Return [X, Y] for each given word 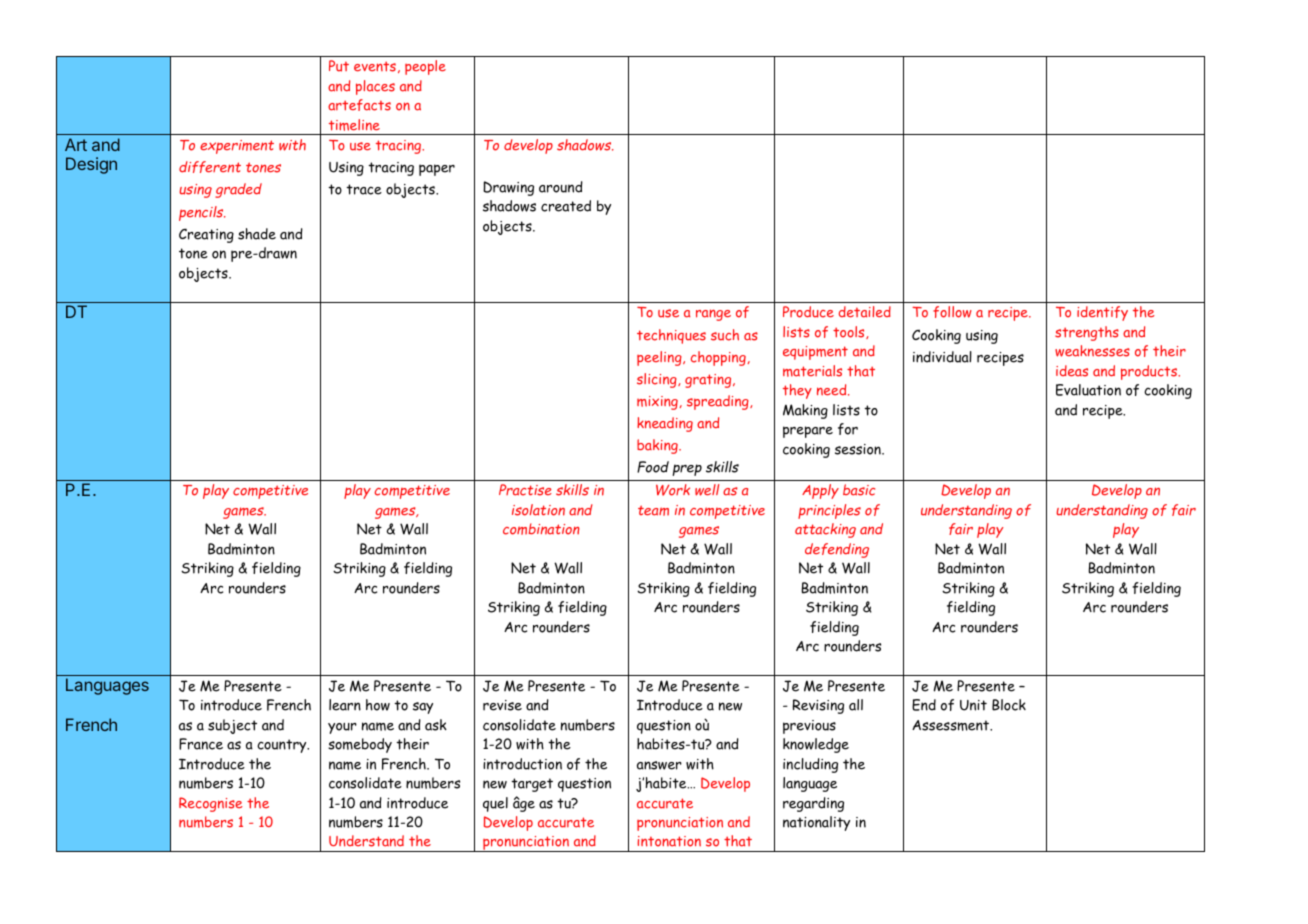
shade [257, 234]
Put [339, 66]
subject [232, 726]
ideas [1072, 371]
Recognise [211, 804]
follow [952, 312]
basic [859, 490]
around [561, 187]
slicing [658, 380]
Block [1009, 705]
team [653, 510]
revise [502, 705]
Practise [525, 490]
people [425, 67]
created [566, 206]
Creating [206, 235]
